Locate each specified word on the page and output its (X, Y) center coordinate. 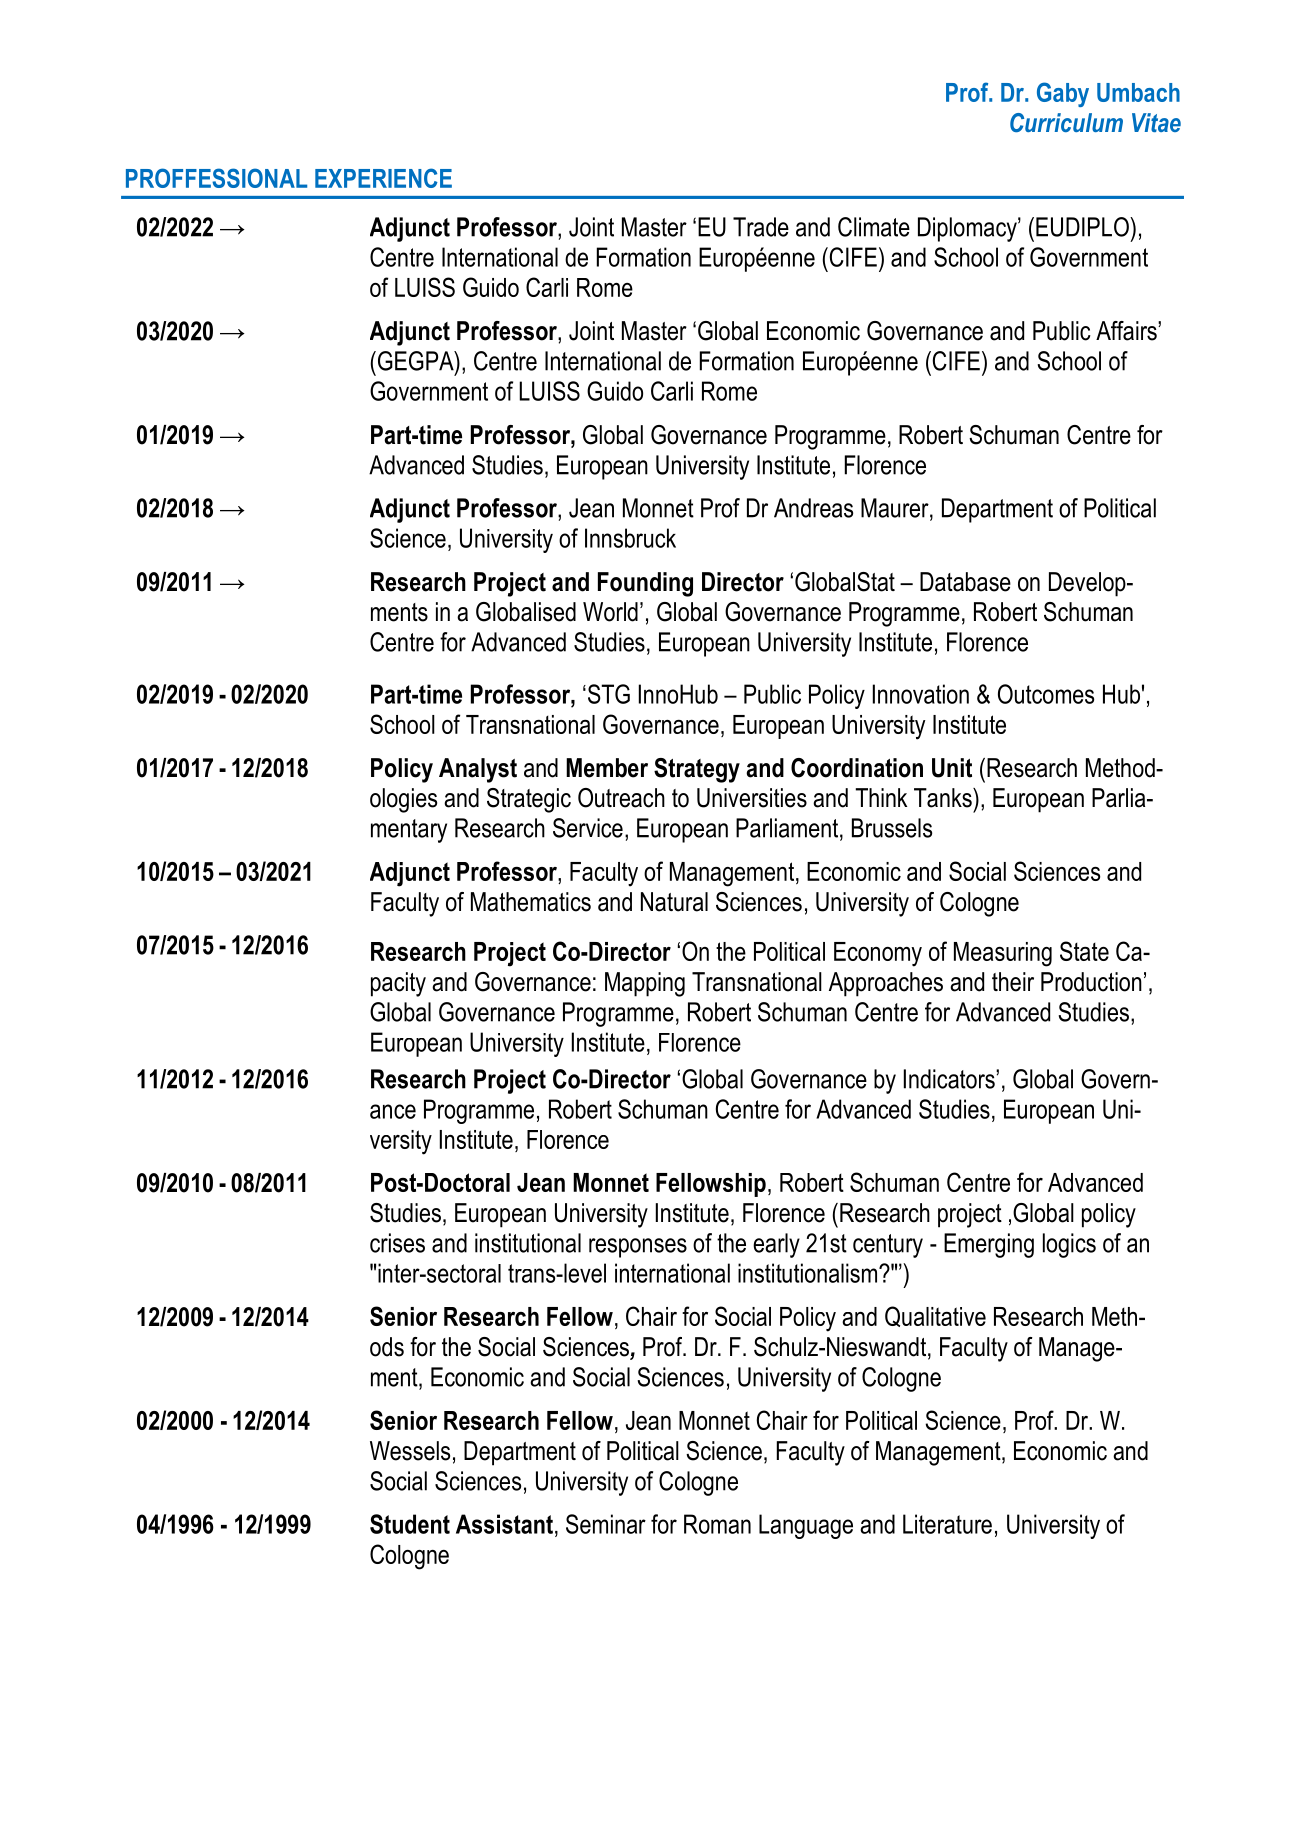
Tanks (944, 798)
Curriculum (1066, 122)
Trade (761, 227)
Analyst (478, 770)
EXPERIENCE (383, 178)
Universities (752, 798)
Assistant (504, 1524)
